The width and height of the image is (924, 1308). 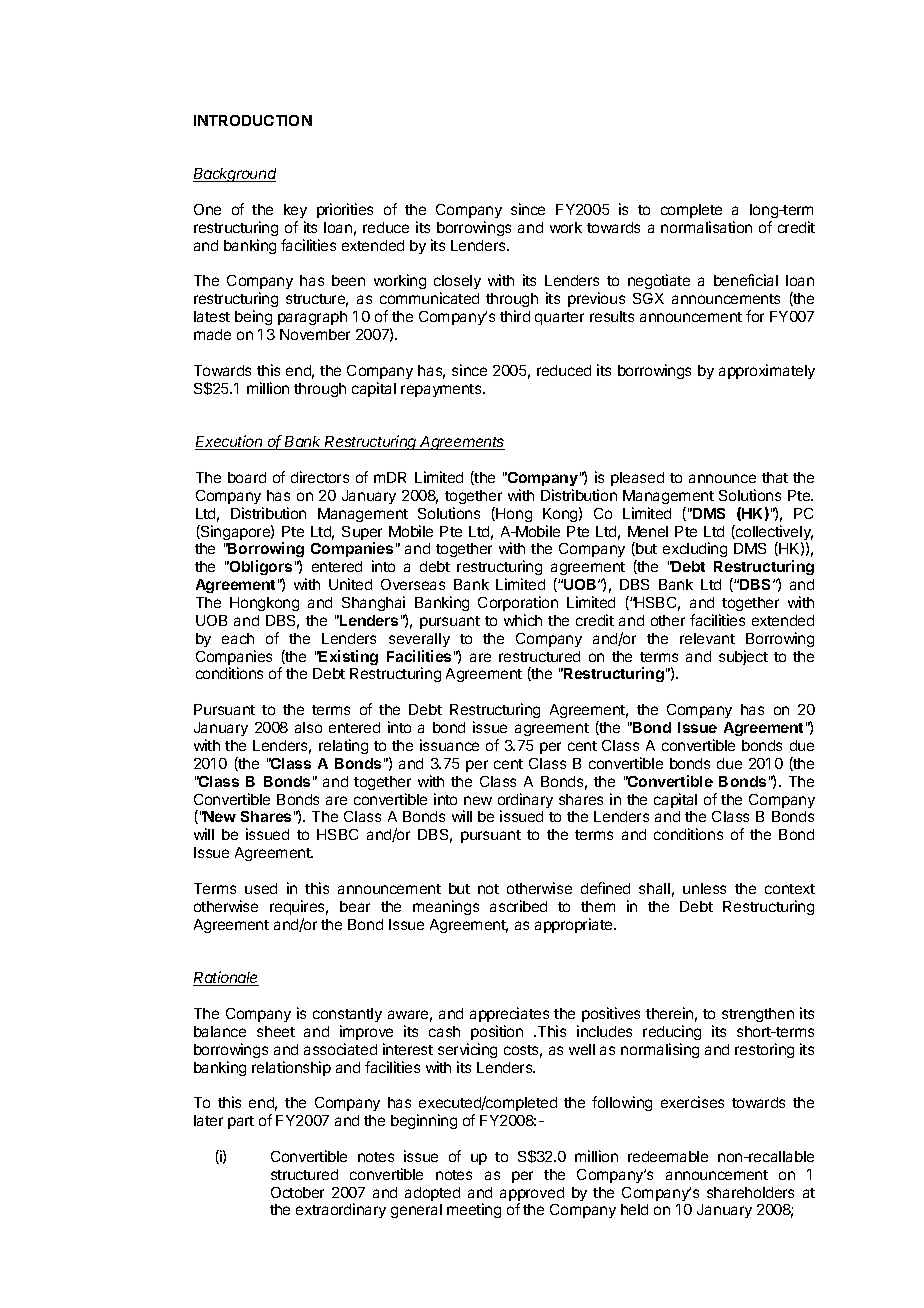 I want to click on normalisation, so click(x=706, y=227).
